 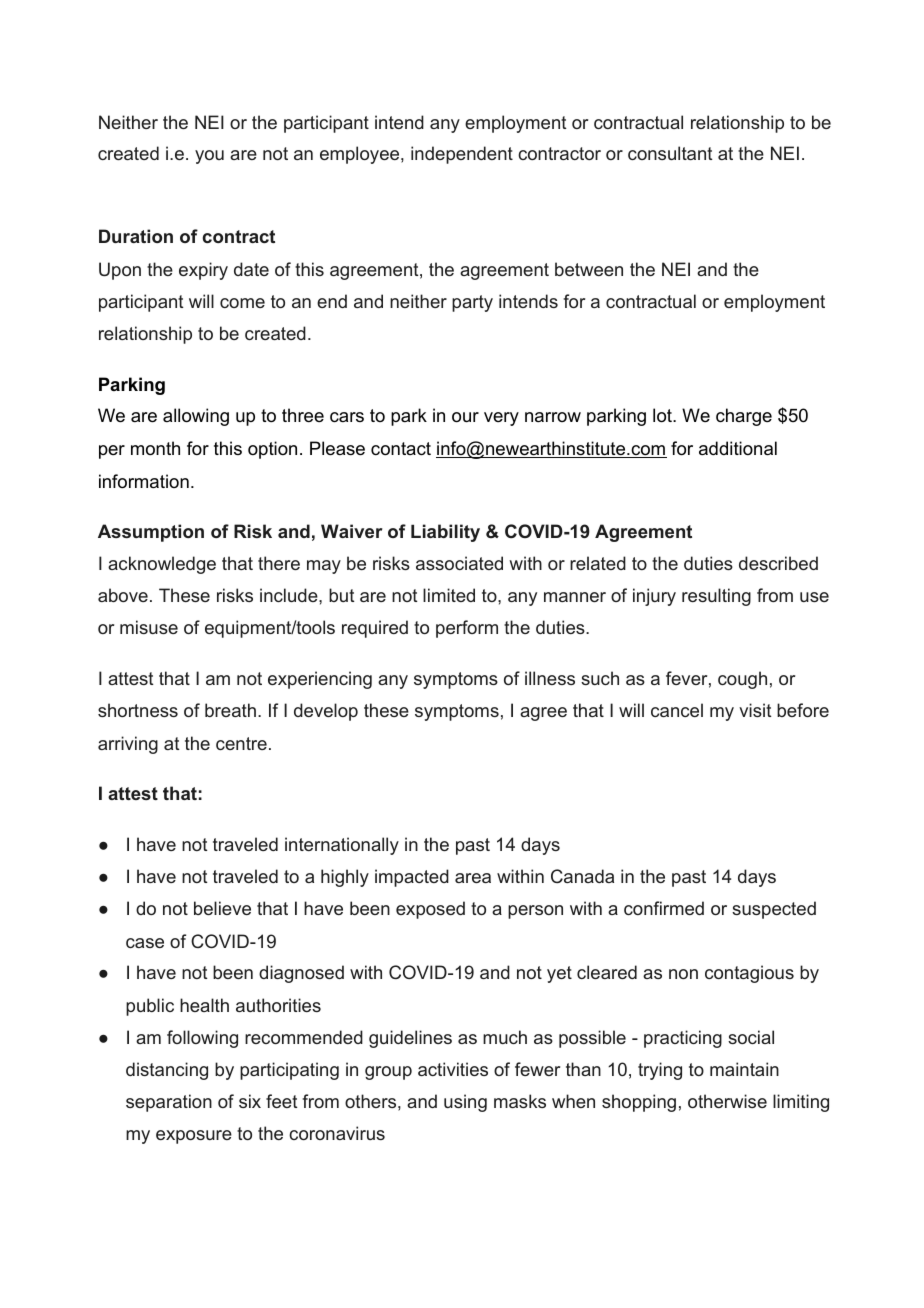 What do you see at coordinates (169, 1103) in the document?
I see `separation` at bounding box center [169, 1103].
